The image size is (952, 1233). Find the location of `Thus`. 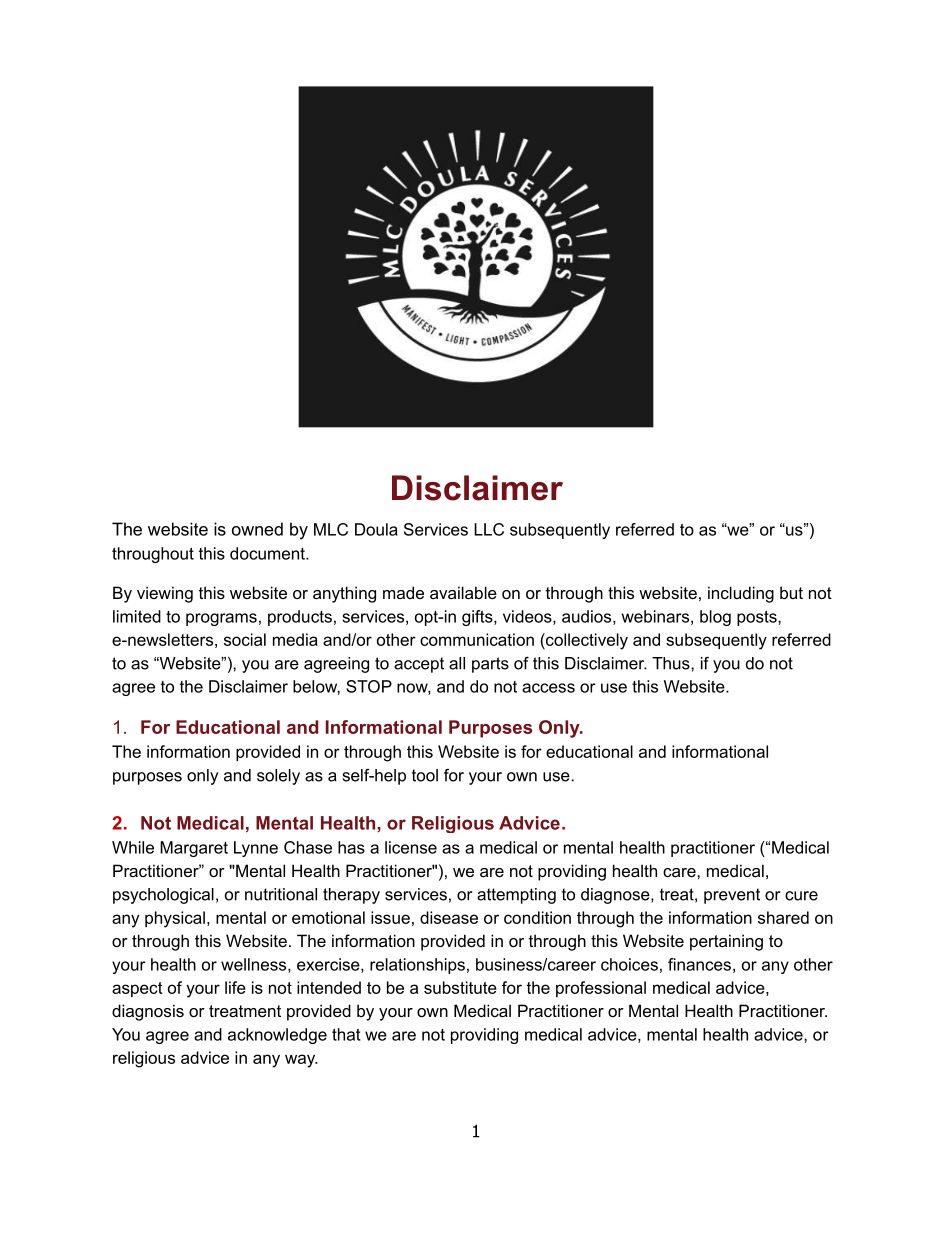

Thus is located at coordinates (672, 663).
